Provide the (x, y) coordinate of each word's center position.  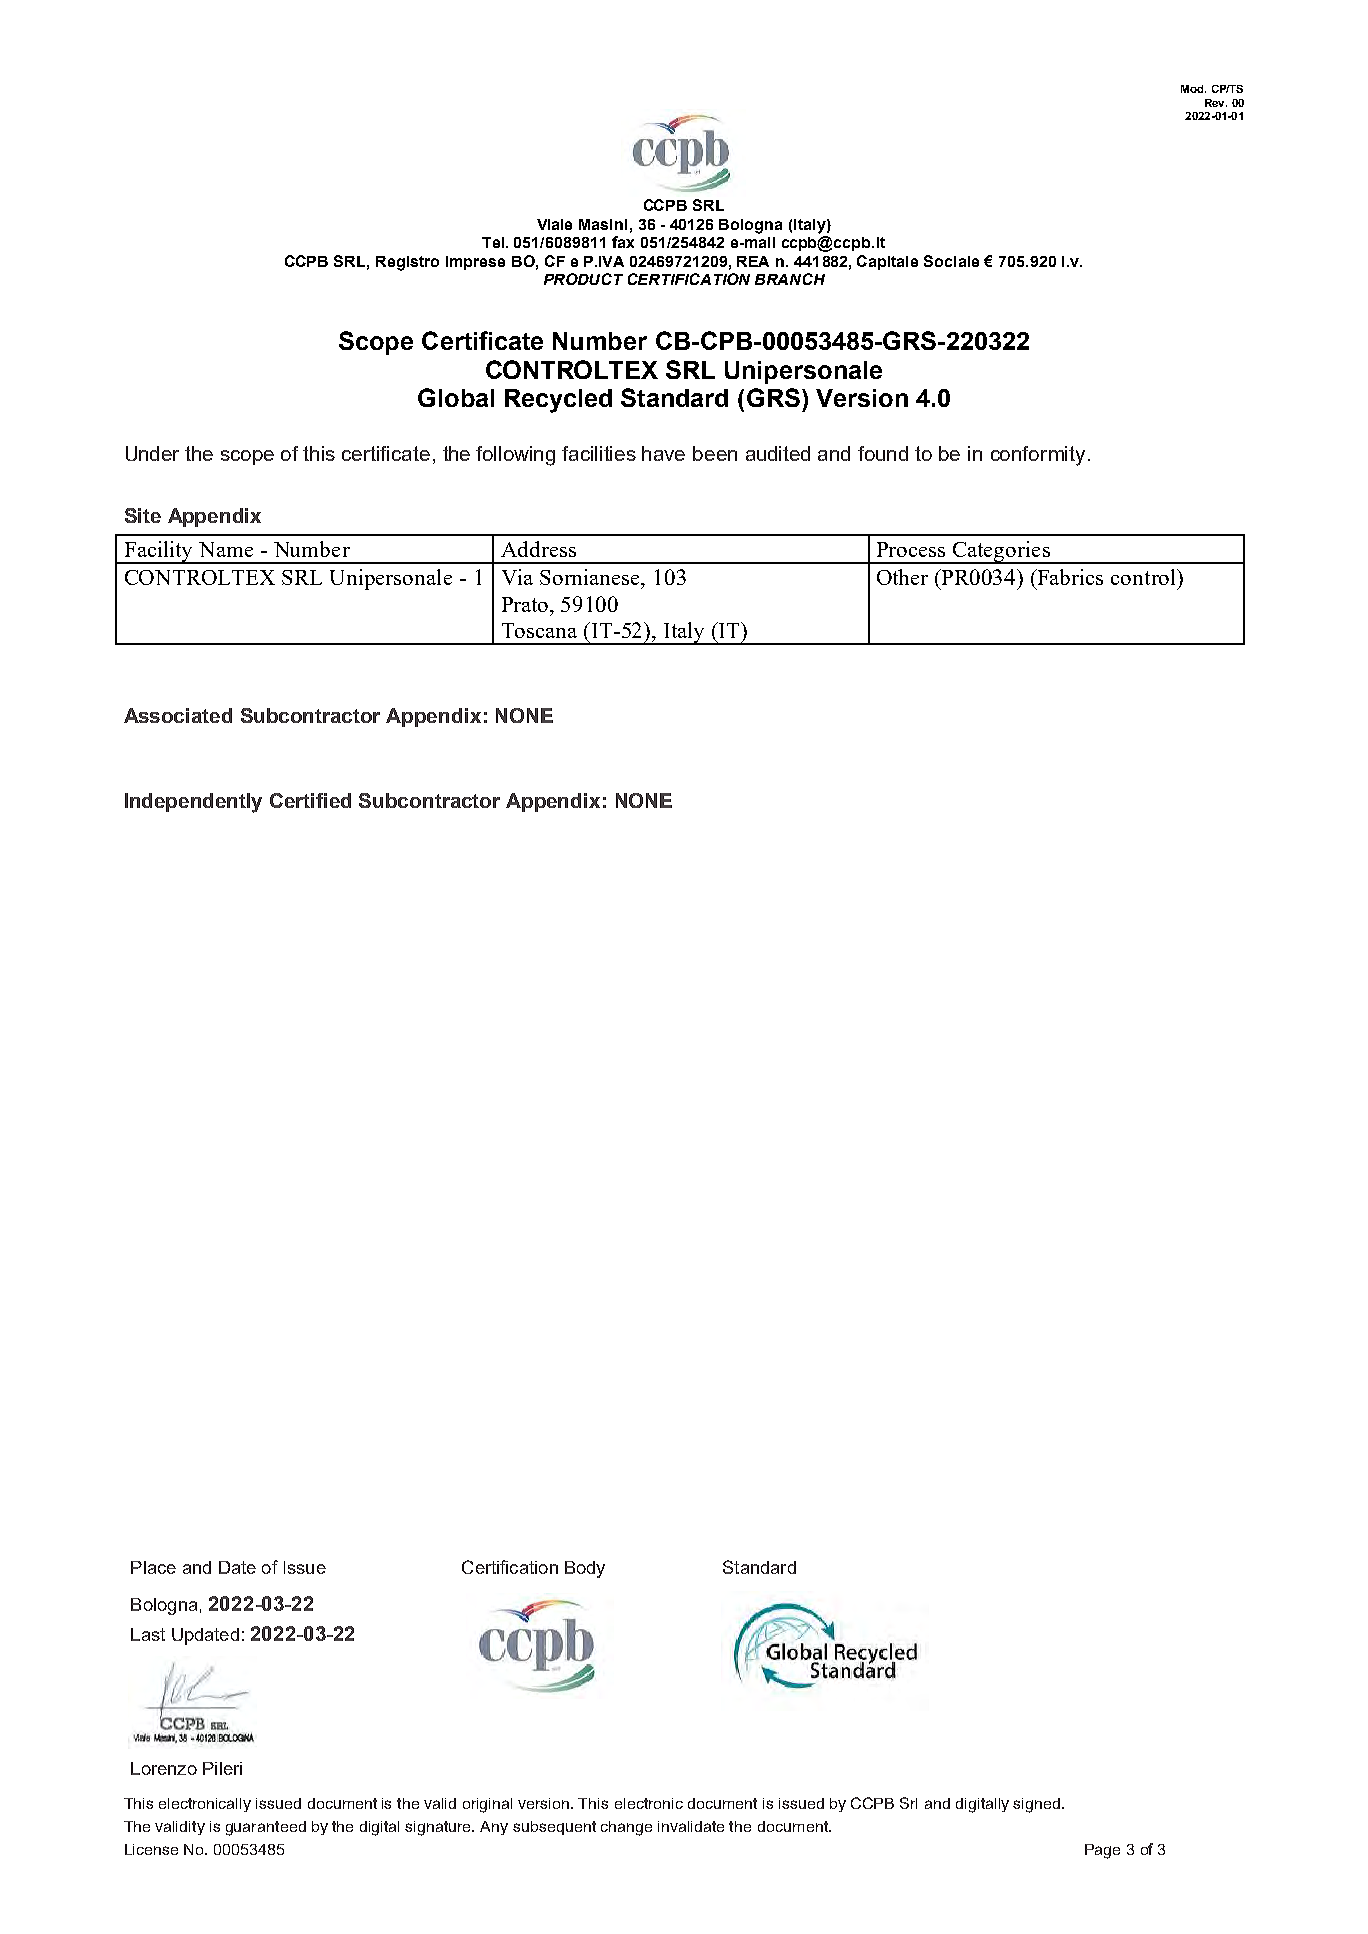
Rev (1216, 103)
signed (1038, 1805)
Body (585, 1569)
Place (153, 1567)
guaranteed (266, 1828)
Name (226, 549)
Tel (494, 242)
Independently (193, 803)
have (663, 453)
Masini (603, 224)
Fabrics (1069, 577)
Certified (310, 800)
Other (902, 577)
